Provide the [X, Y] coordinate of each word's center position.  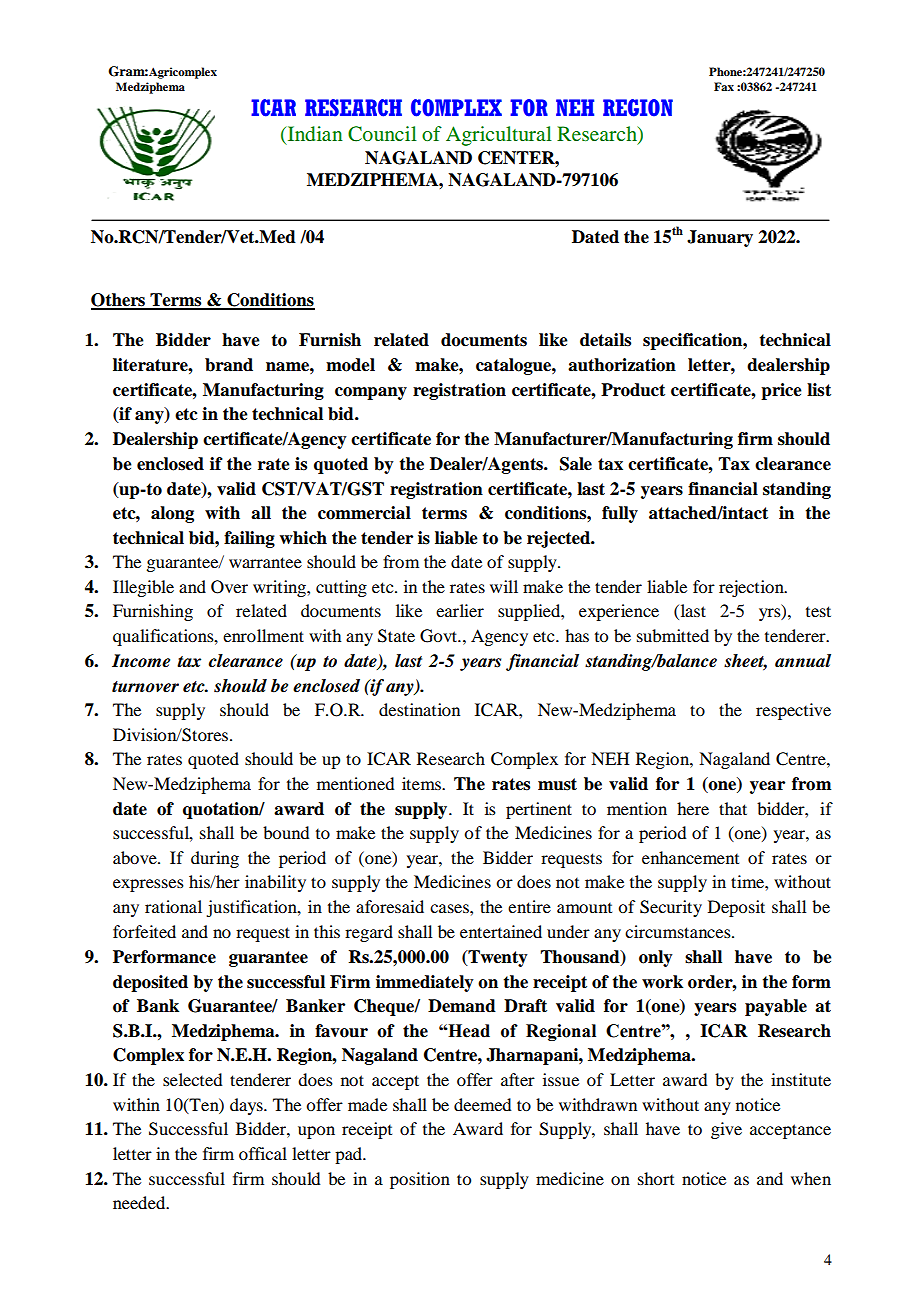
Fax [724, 86]
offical [263, 1153]
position [420, 1180]
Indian [313, 135]
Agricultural [499, 136]
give [726, 1130]
